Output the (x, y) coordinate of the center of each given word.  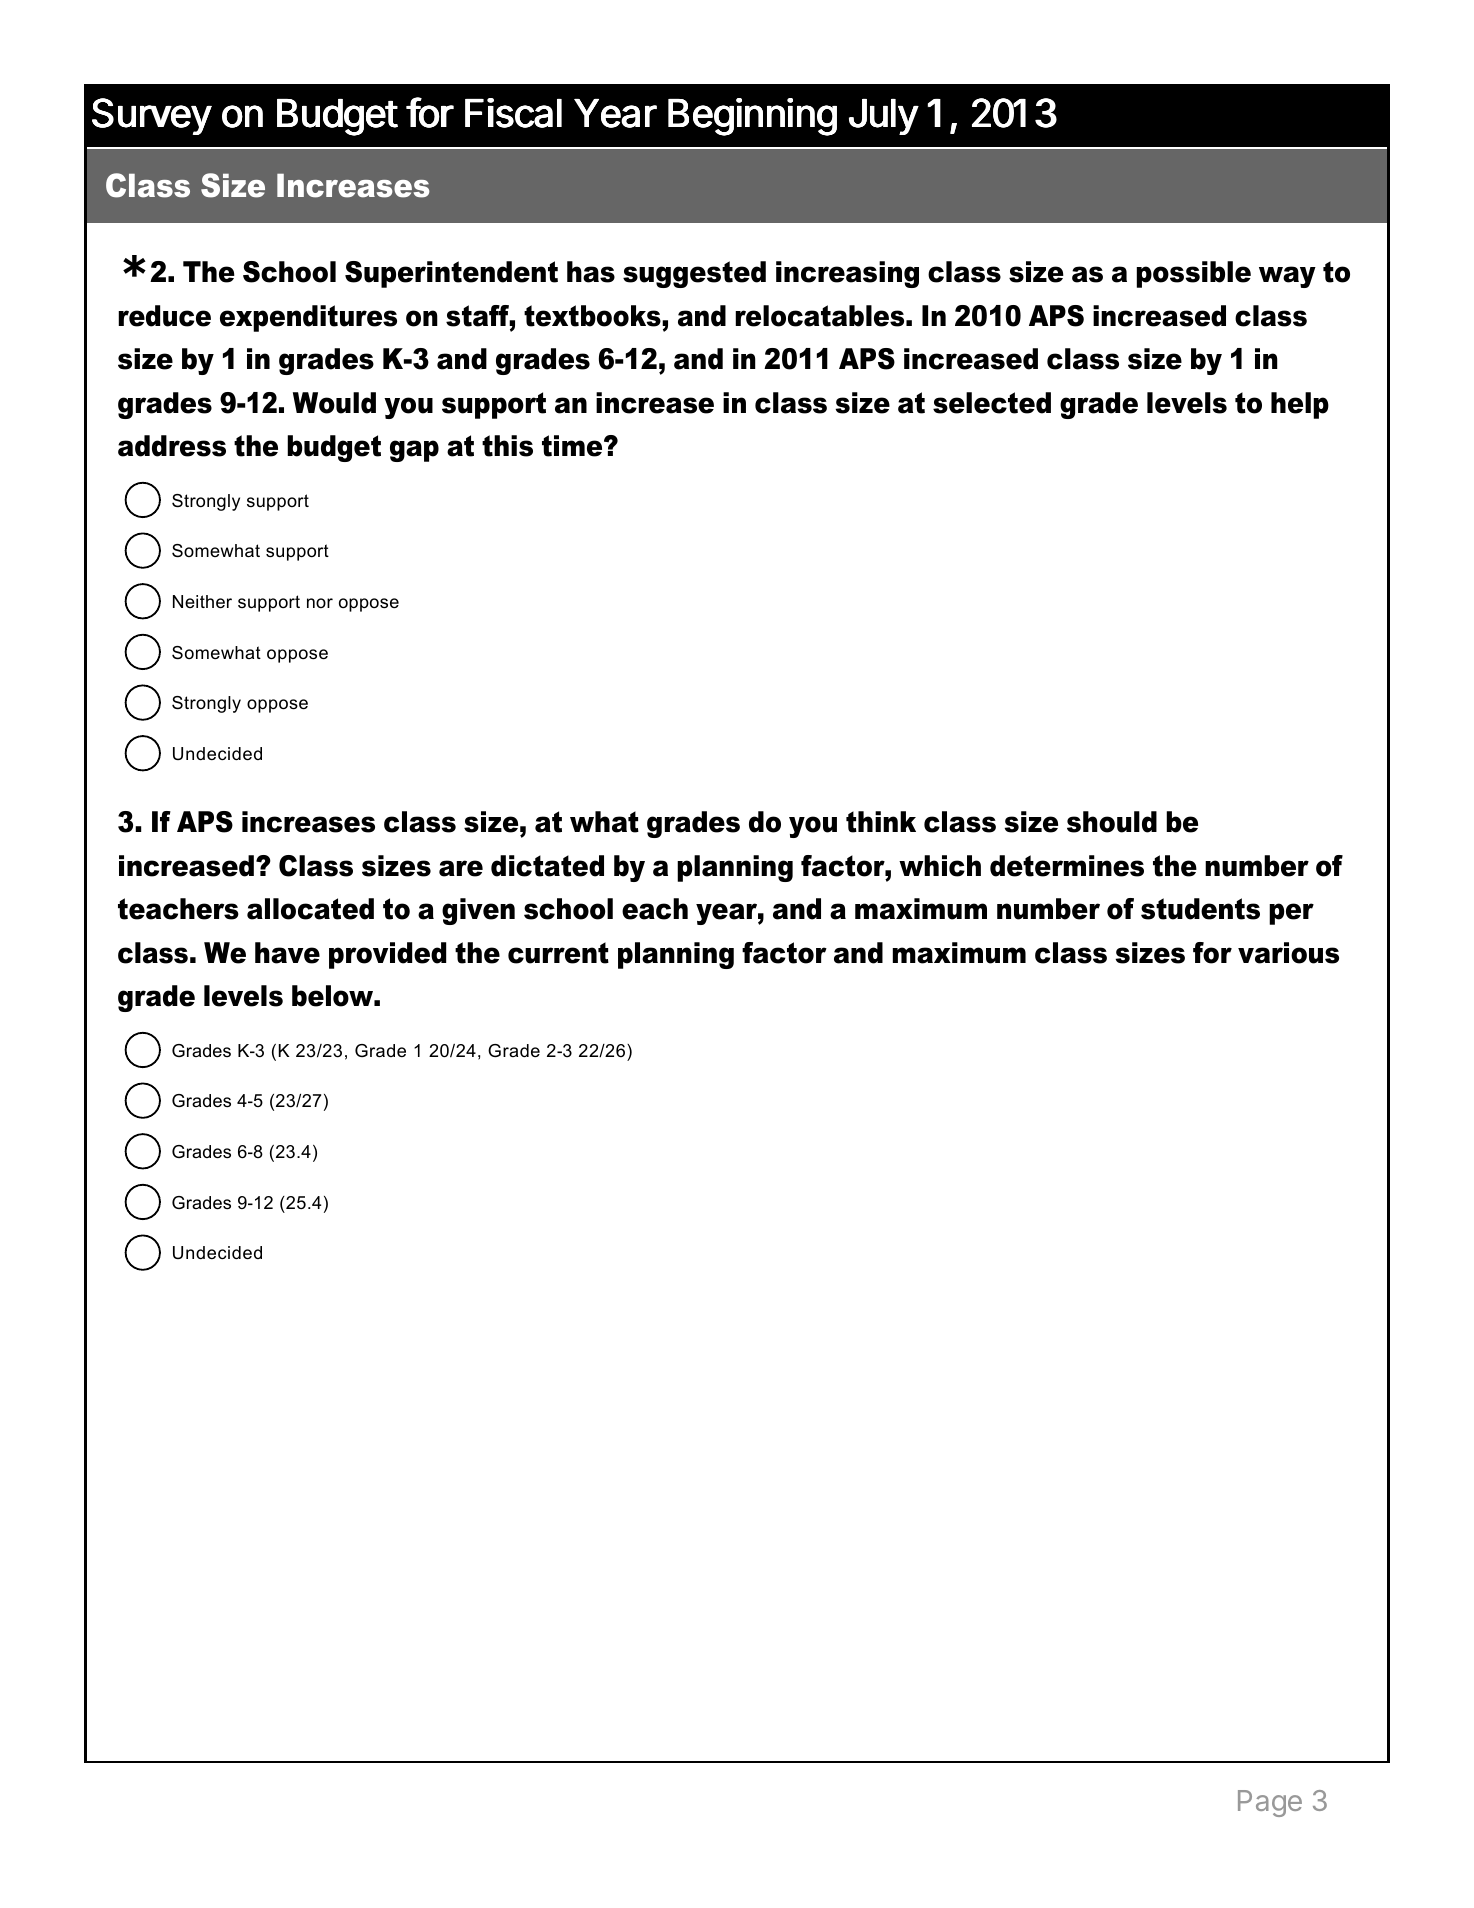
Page (1270, 1803)
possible (1194, 274)
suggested (694, 274)
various (1288, 953)
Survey (152, 116)
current (558, 953)
